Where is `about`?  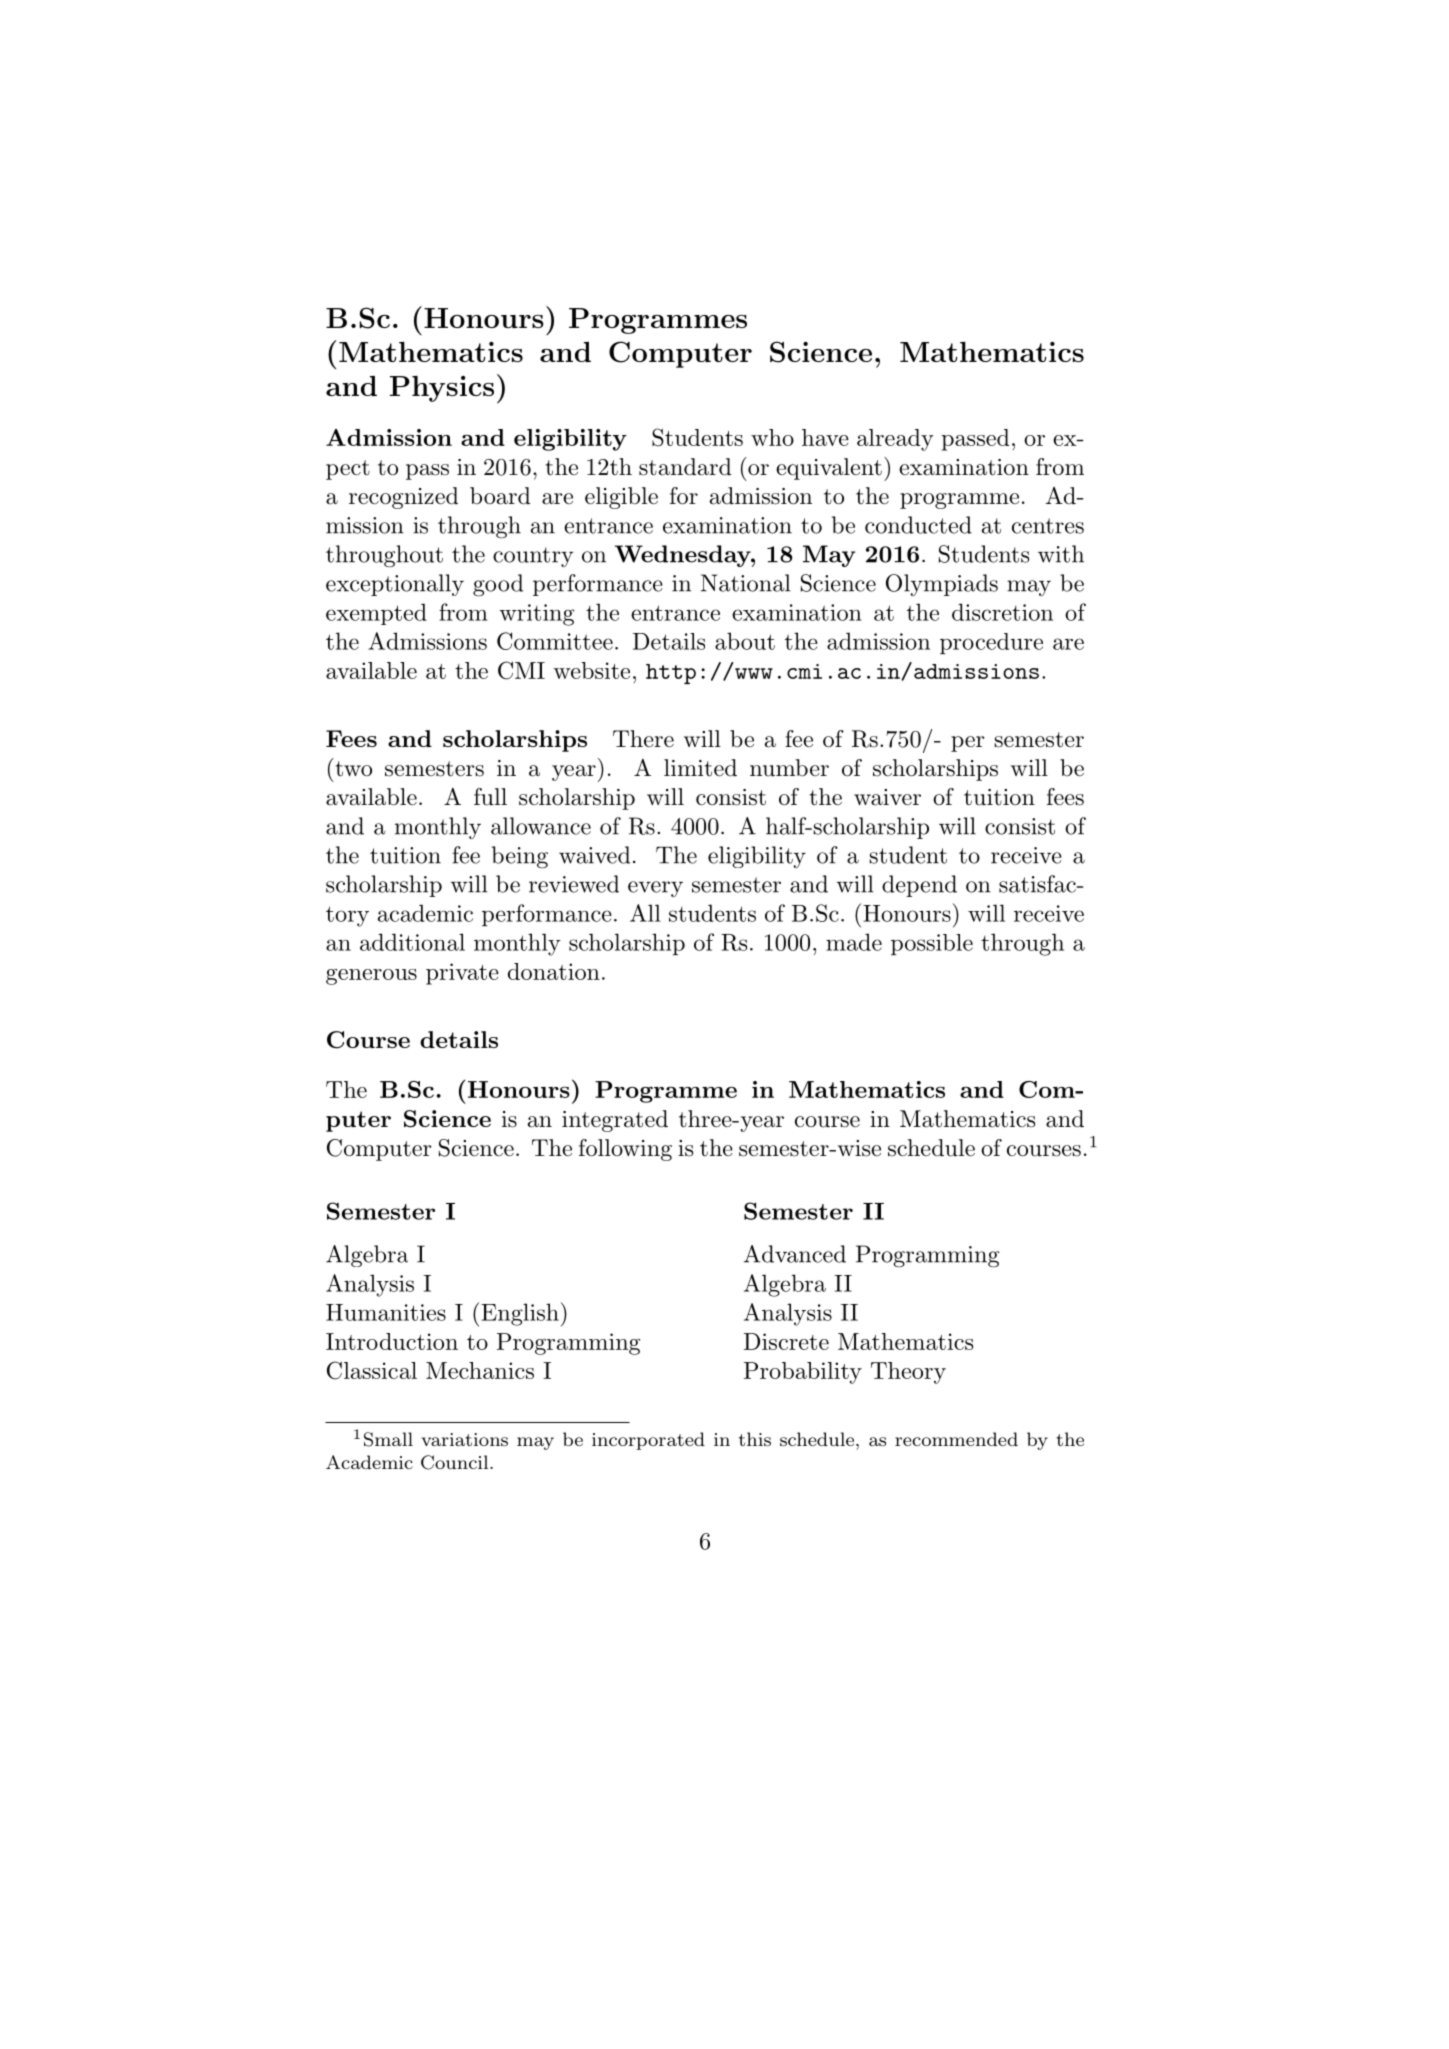 about is located at coordinates (745, 641).
